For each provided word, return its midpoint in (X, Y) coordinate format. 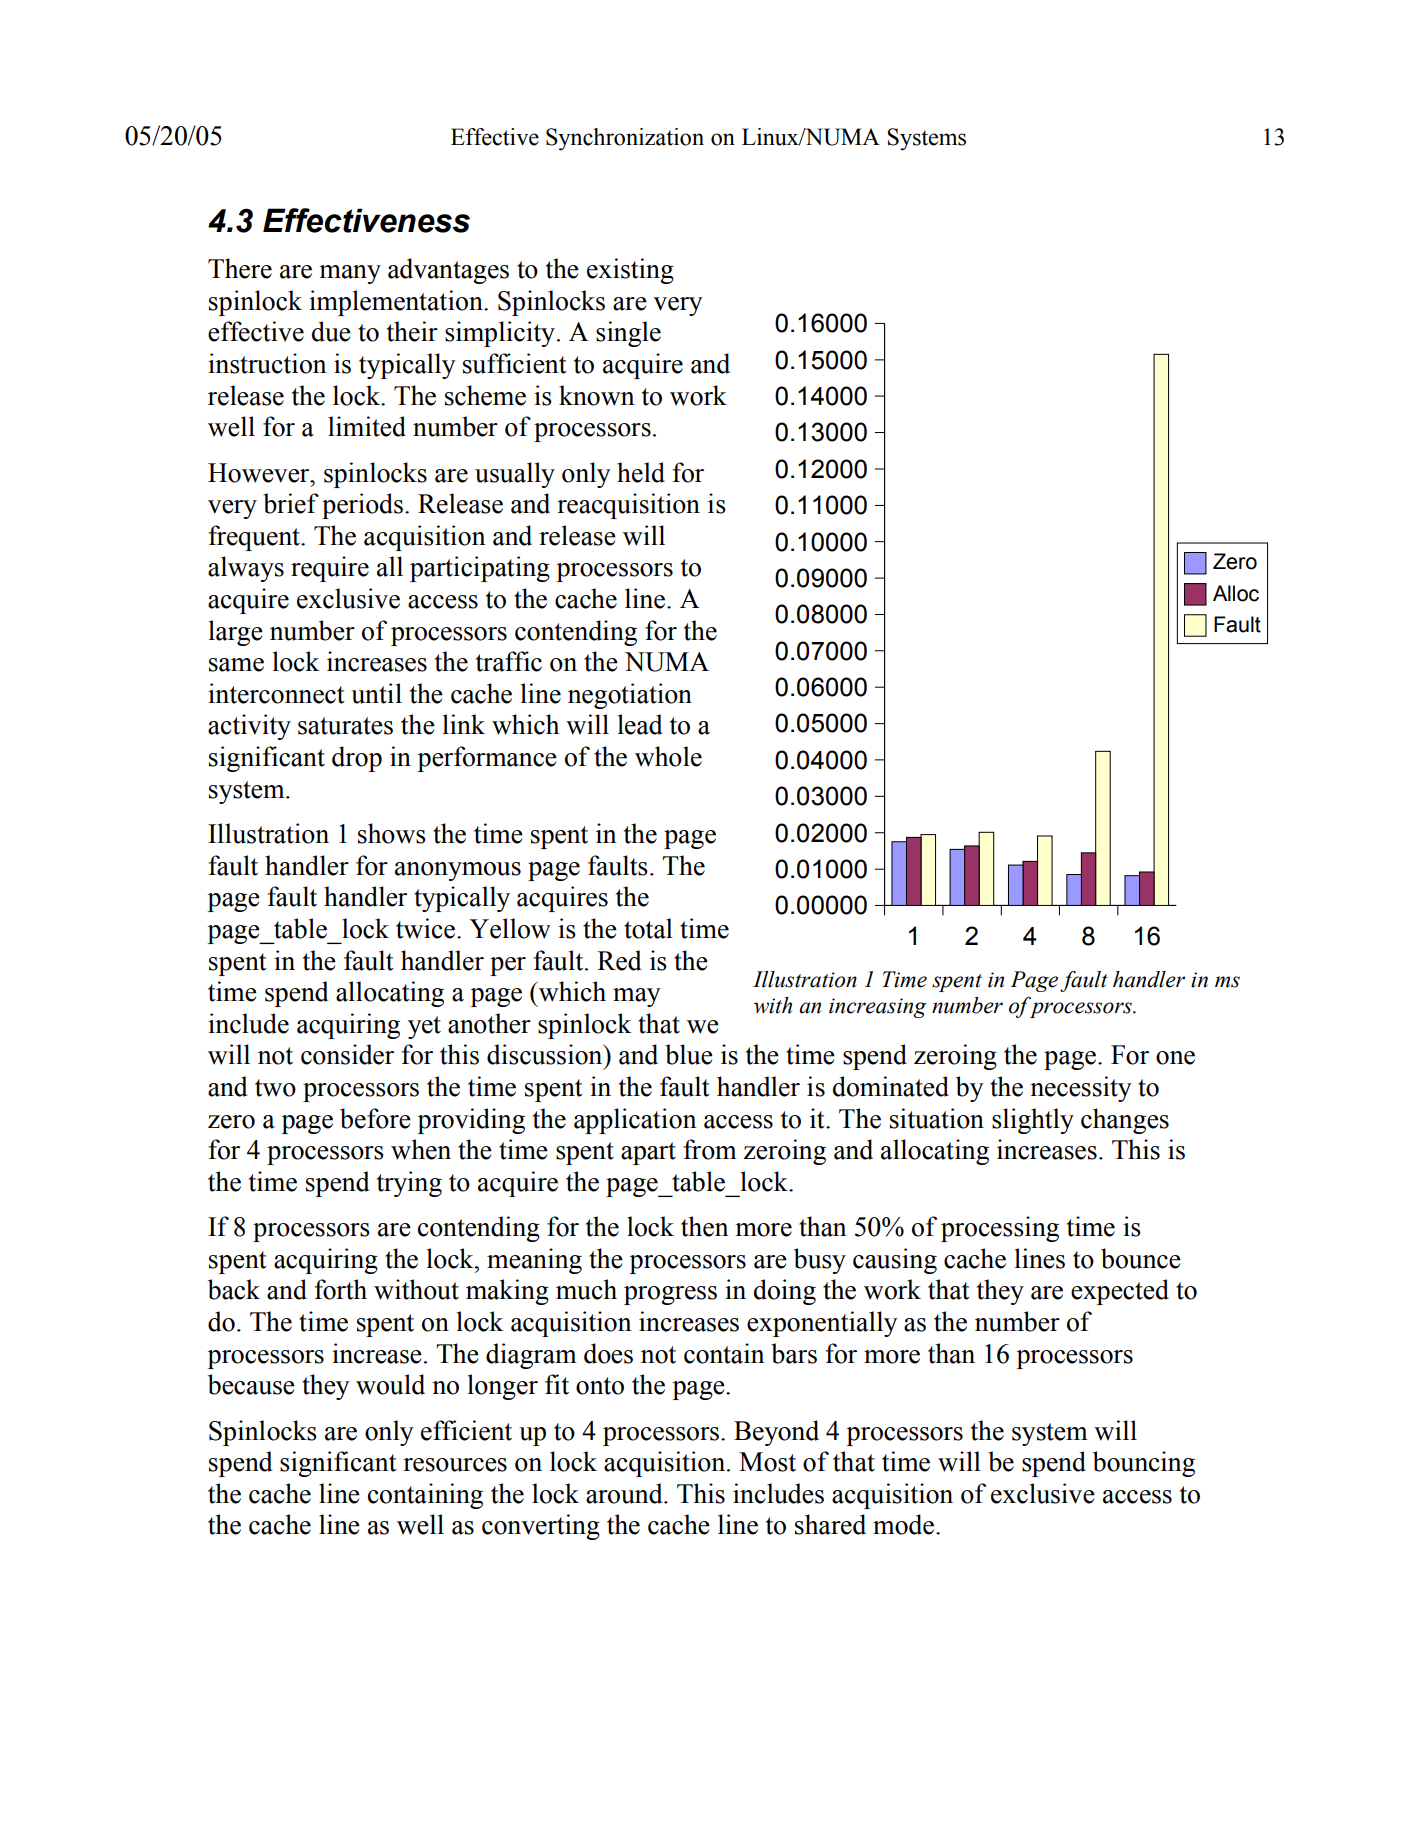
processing (1000, 1229)
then (705, 1226)
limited (367, 426)
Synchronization (625, 139)
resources (455, 1465)
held (641, 472)
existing (630, 271)
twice (425, 928)
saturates (345, 726)
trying (409, 1184)
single (628, 334)
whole (668, 756)
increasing (878, 1008)
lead (640, 724)
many (350, 274)
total (648, 928)
